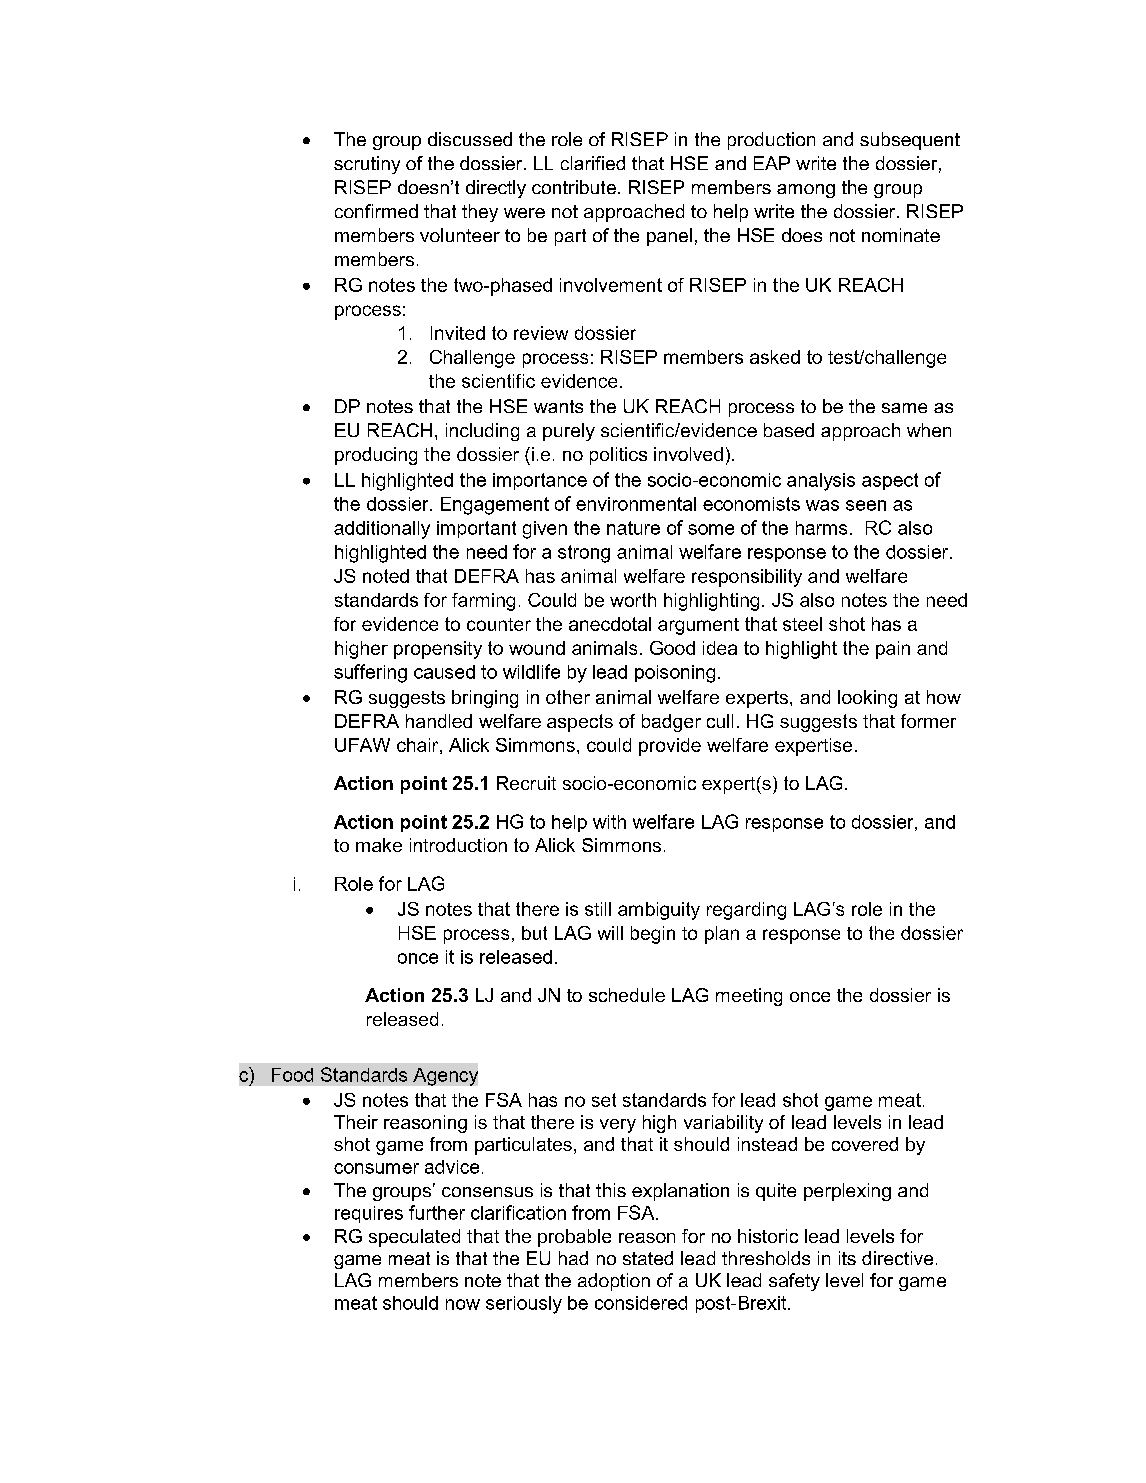 The image size is (1146, 1483). I want to click on clarified, so click(593, 163).
